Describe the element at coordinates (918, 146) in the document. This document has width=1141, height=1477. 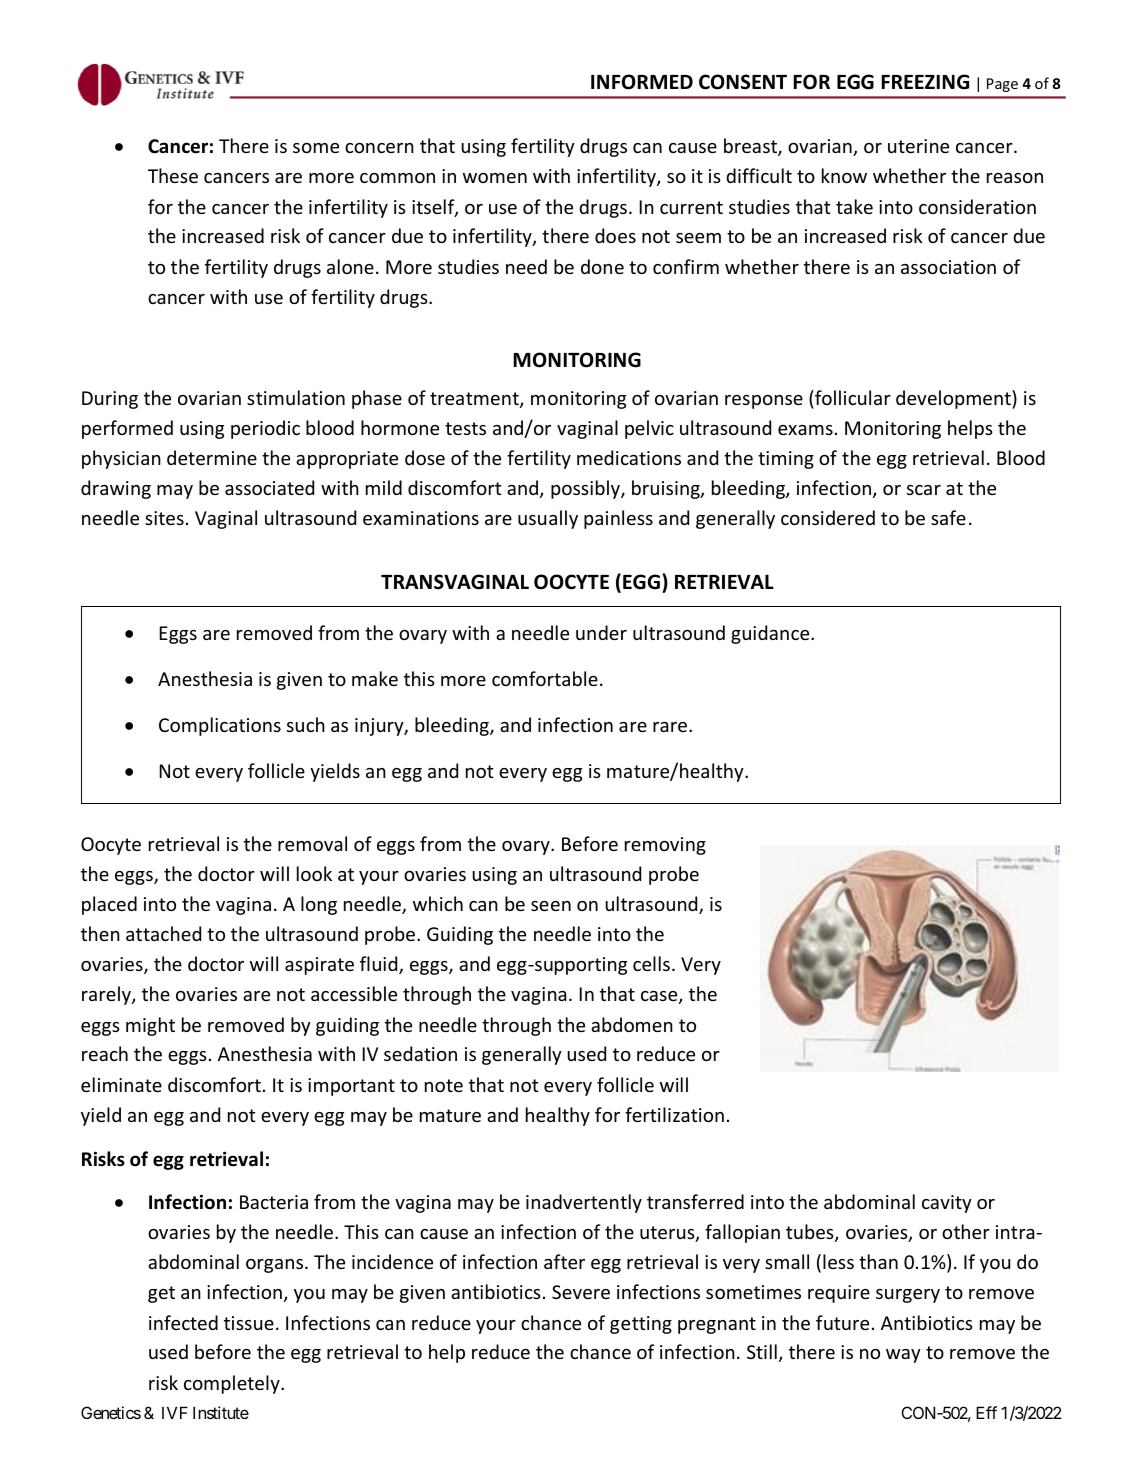
I see `uterine` at that location.
